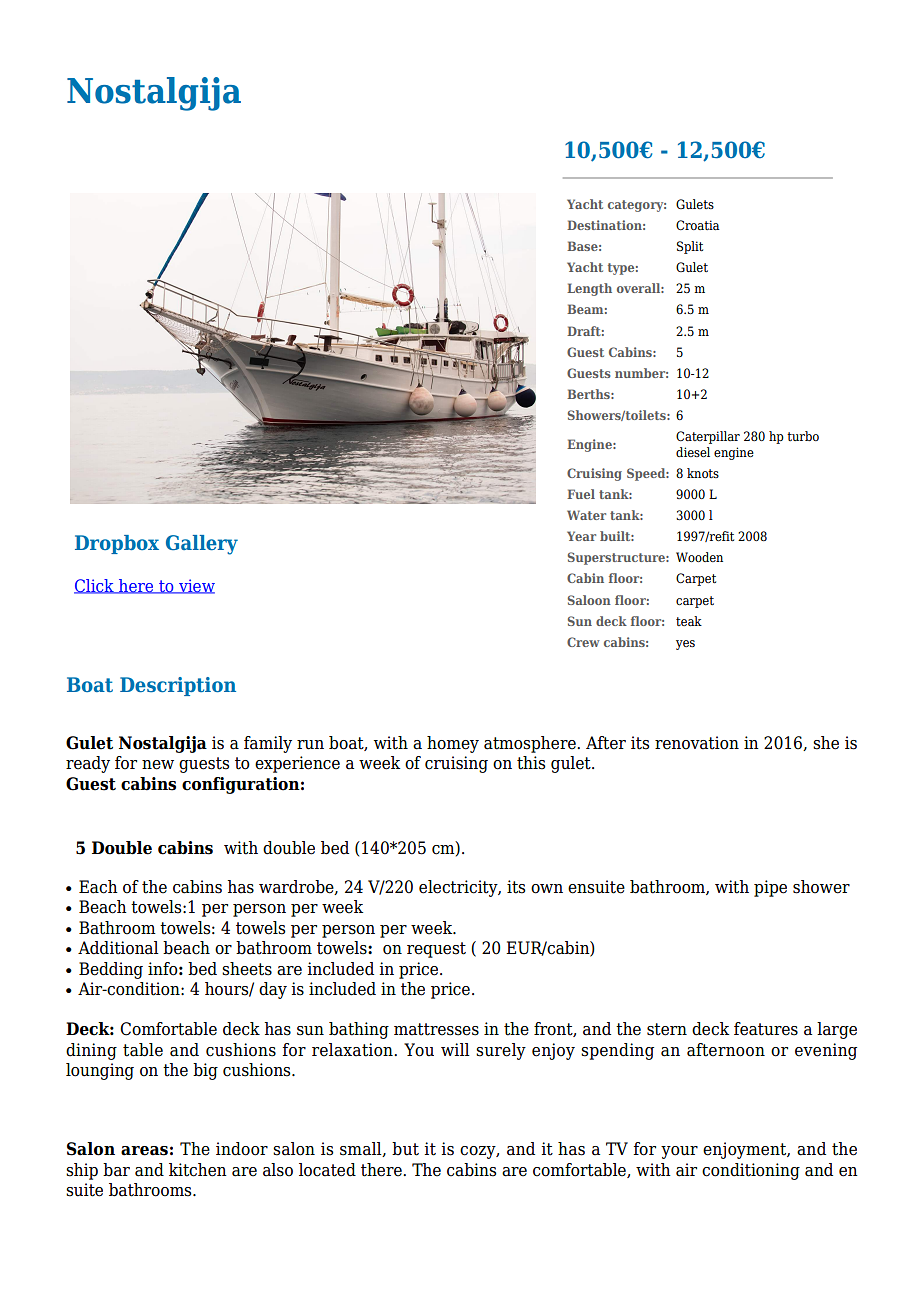 Image resolution: width=924 pixels, height=1308 pixels. I want to click on Split, so click(690, 247).
